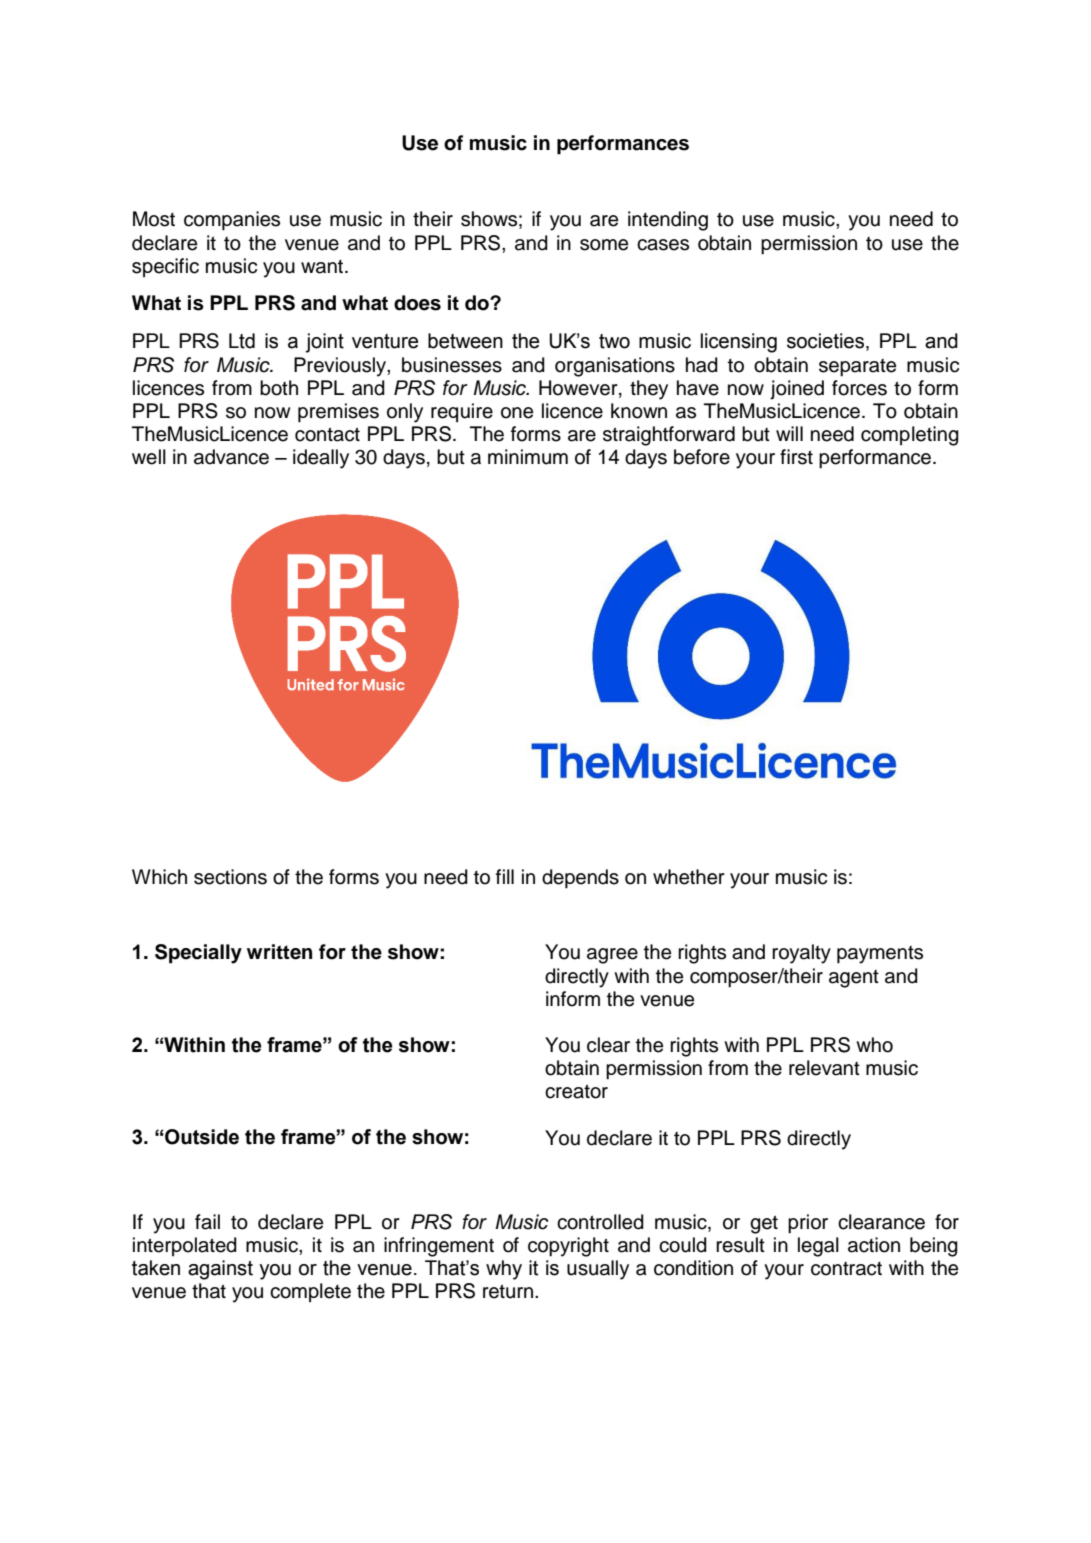 This page has width=1091, height=1543. Describe the element at coordinates (232, 221) in the page. I see `companies` at that location.
